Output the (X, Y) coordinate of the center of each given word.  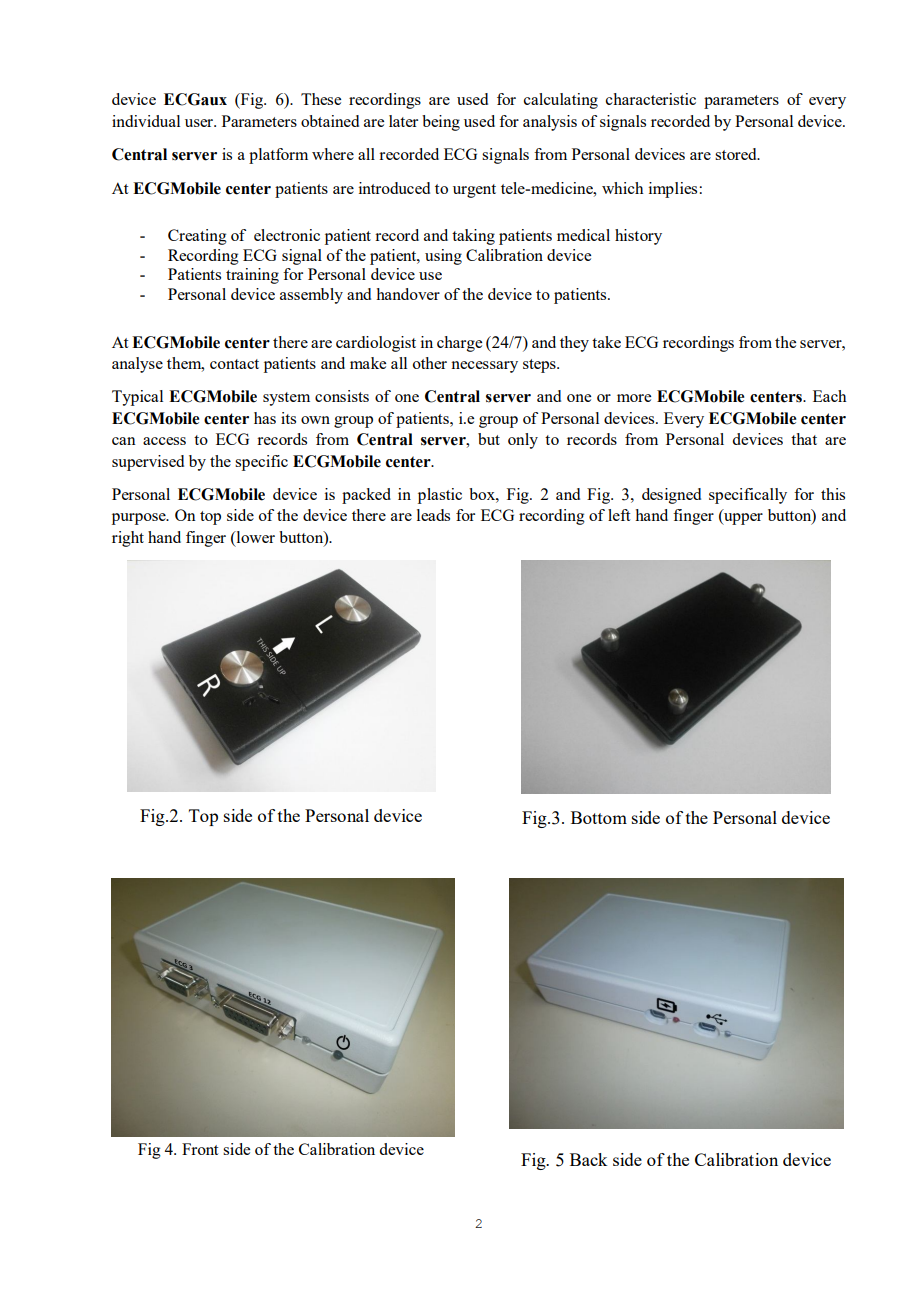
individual (146, 121)
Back (588, 1159)
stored (737, 154)
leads (433, 515)
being (441, 123)
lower (254, 537)
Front (200, 1149)
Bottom (599, 817)
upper (742, 517)
